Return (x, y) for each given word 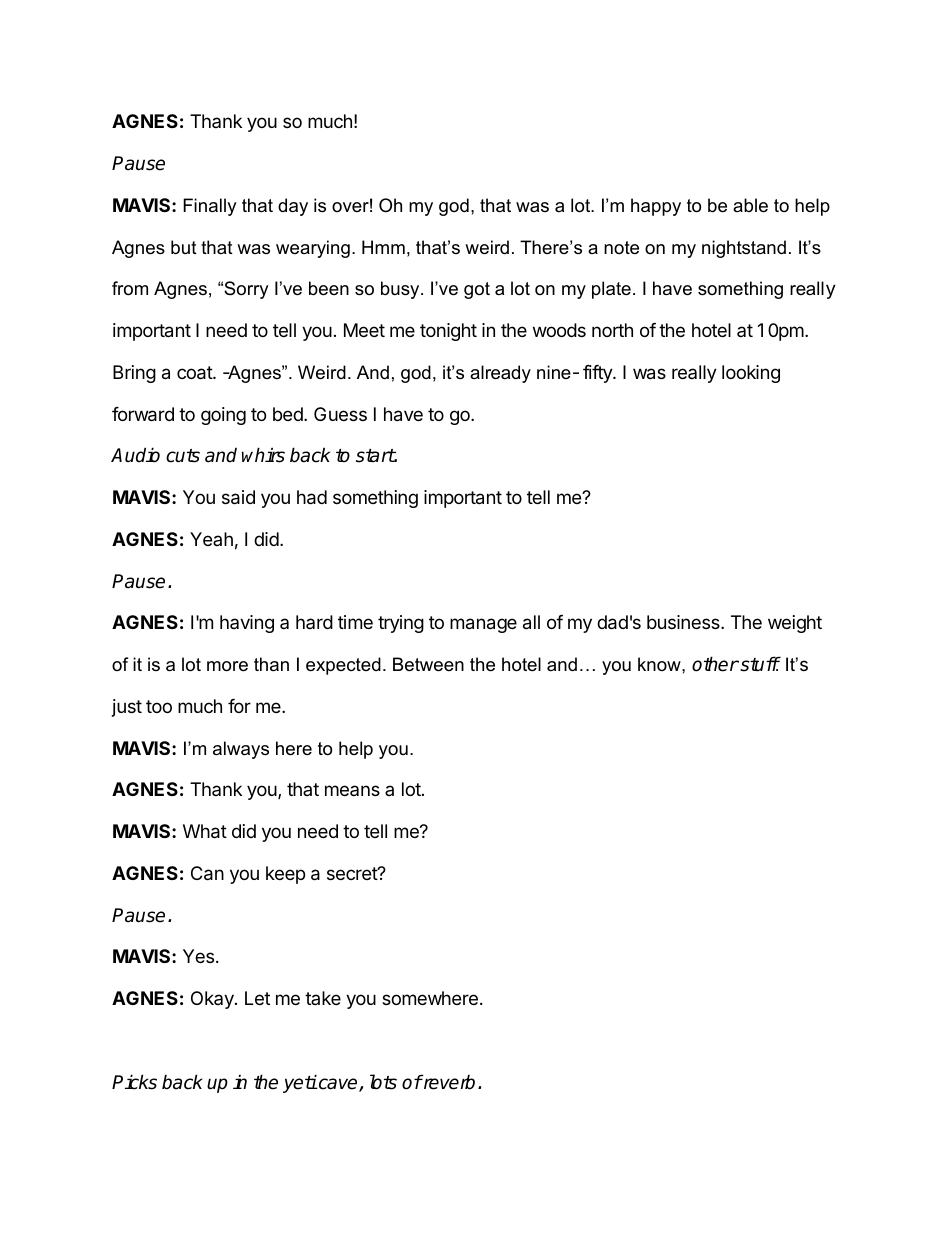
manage (483, 625)
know (660, 664)
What (205, 831)
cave (338, 1085)
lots (383, 1082)
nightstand (744, 249)
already (500, 374)
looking (751, 374)
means (352, 790)
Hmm (383, 247)
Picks (134, 1082)
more (227, 666)
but (184, 247)
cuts (183, 456)
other (715, 664)
